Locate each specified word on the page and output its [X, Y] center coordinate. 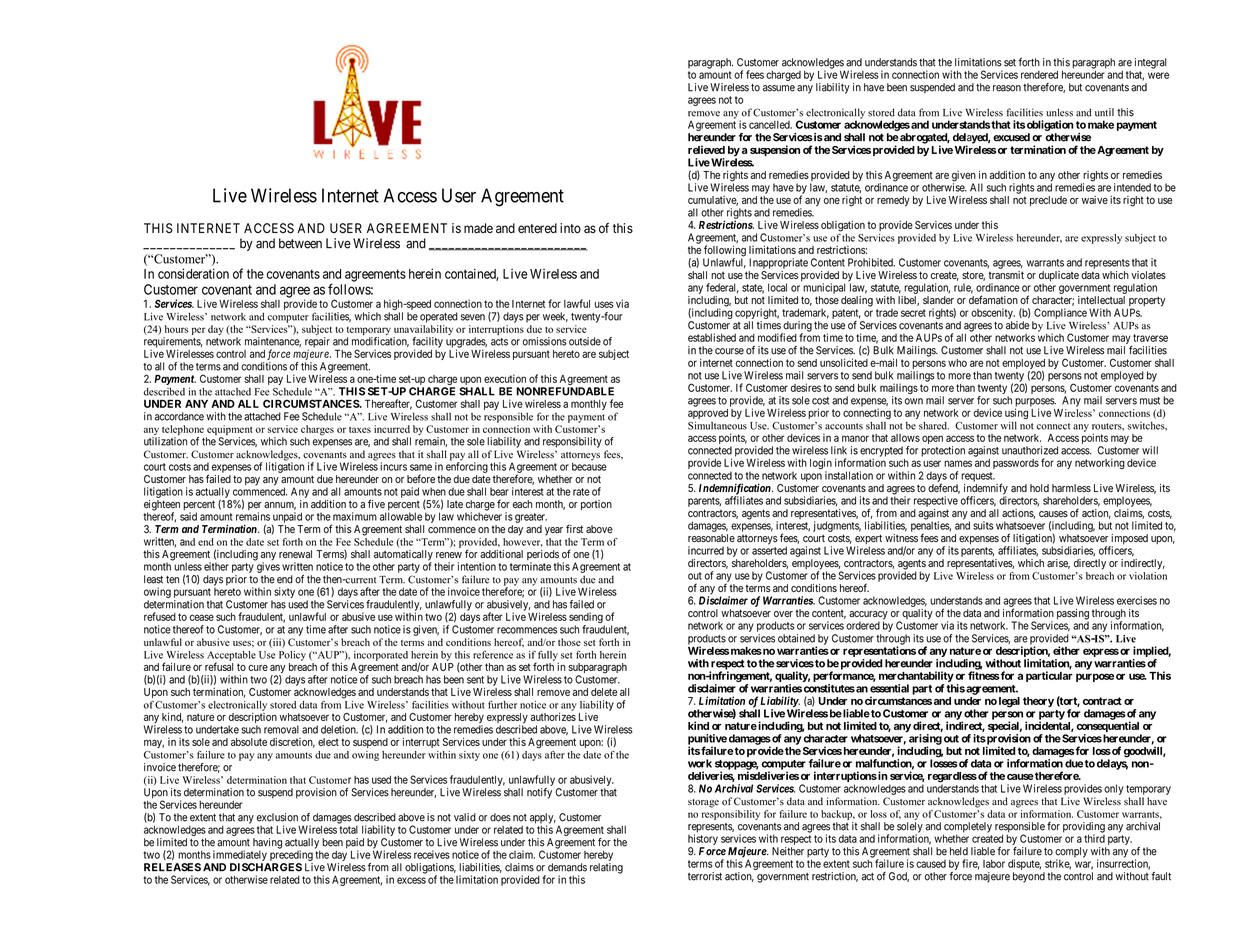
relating [606, 868]
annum [280, 506]
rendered [1039, 74]
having [267, 843]
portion [596, 505]
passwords [1016, 464]
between [300, 243]
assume [779, 88]
